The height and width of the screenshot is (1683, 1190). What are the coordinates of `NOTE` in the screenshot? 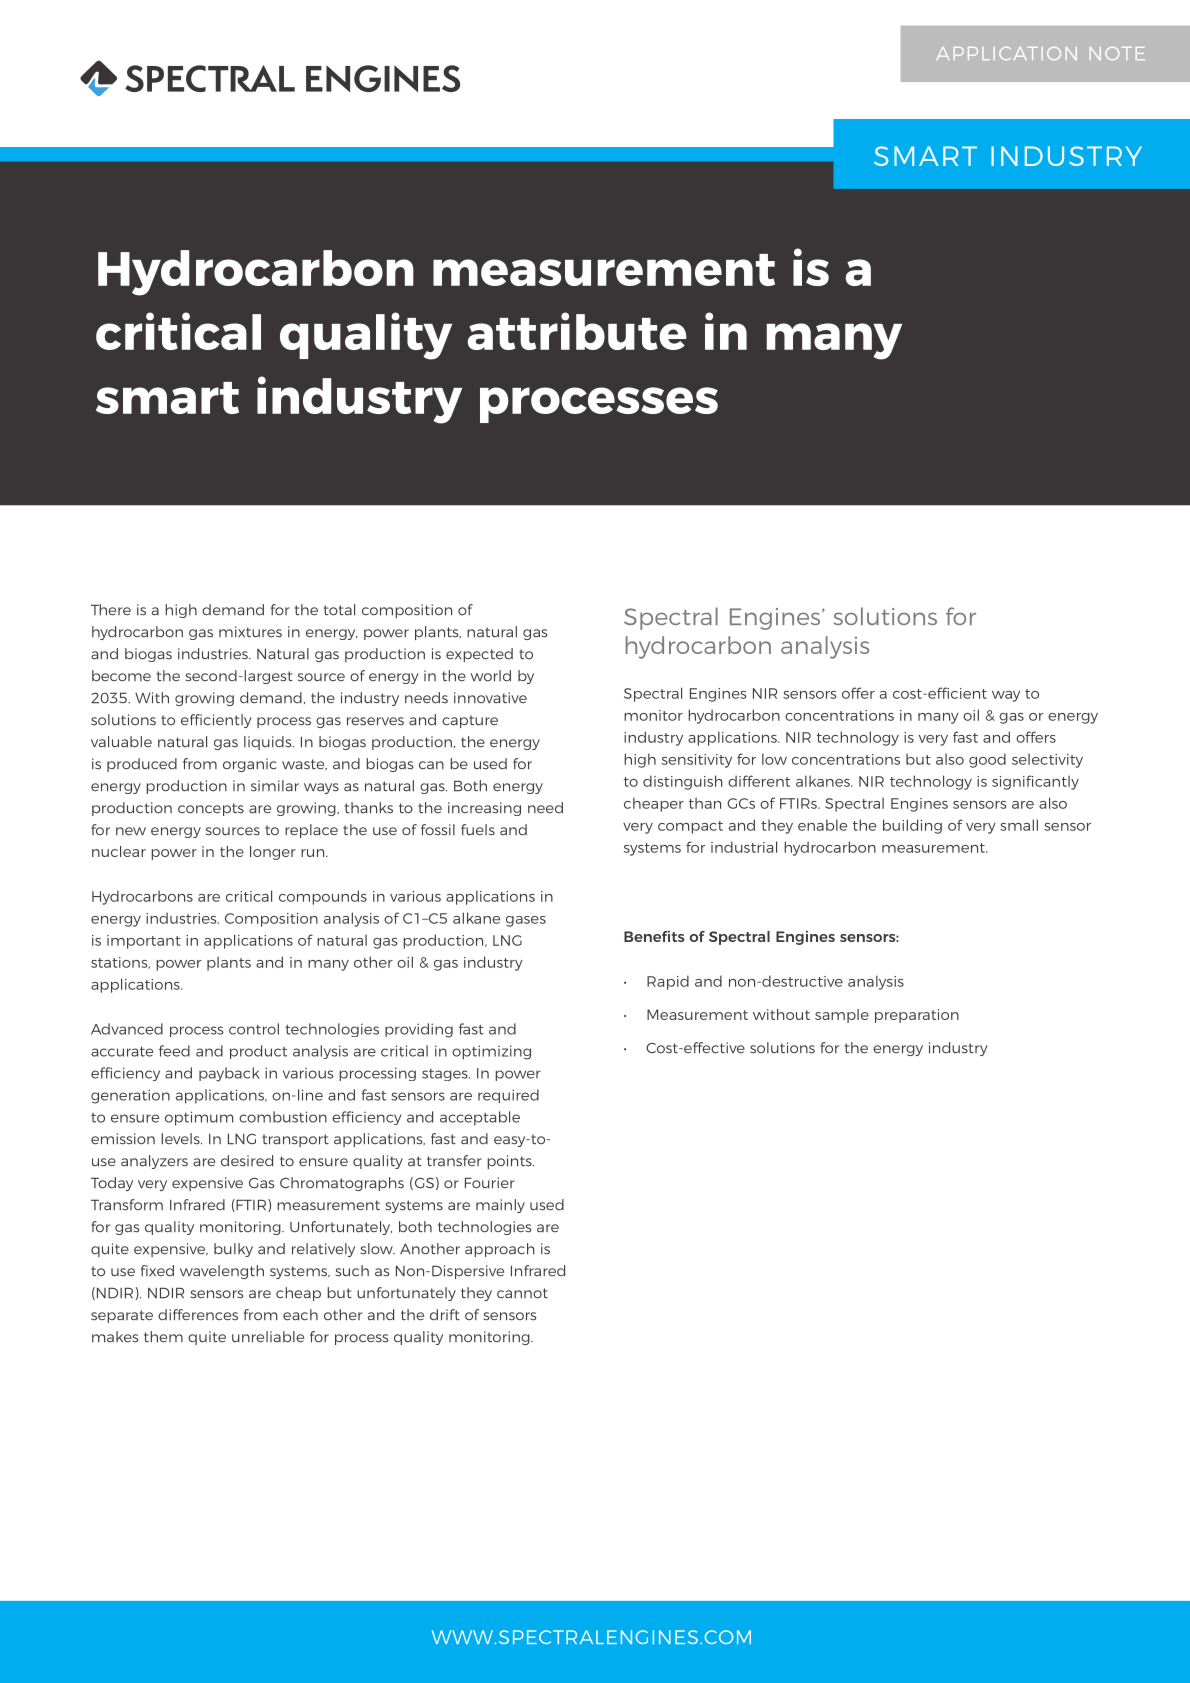 It's located at (1117, 53).
